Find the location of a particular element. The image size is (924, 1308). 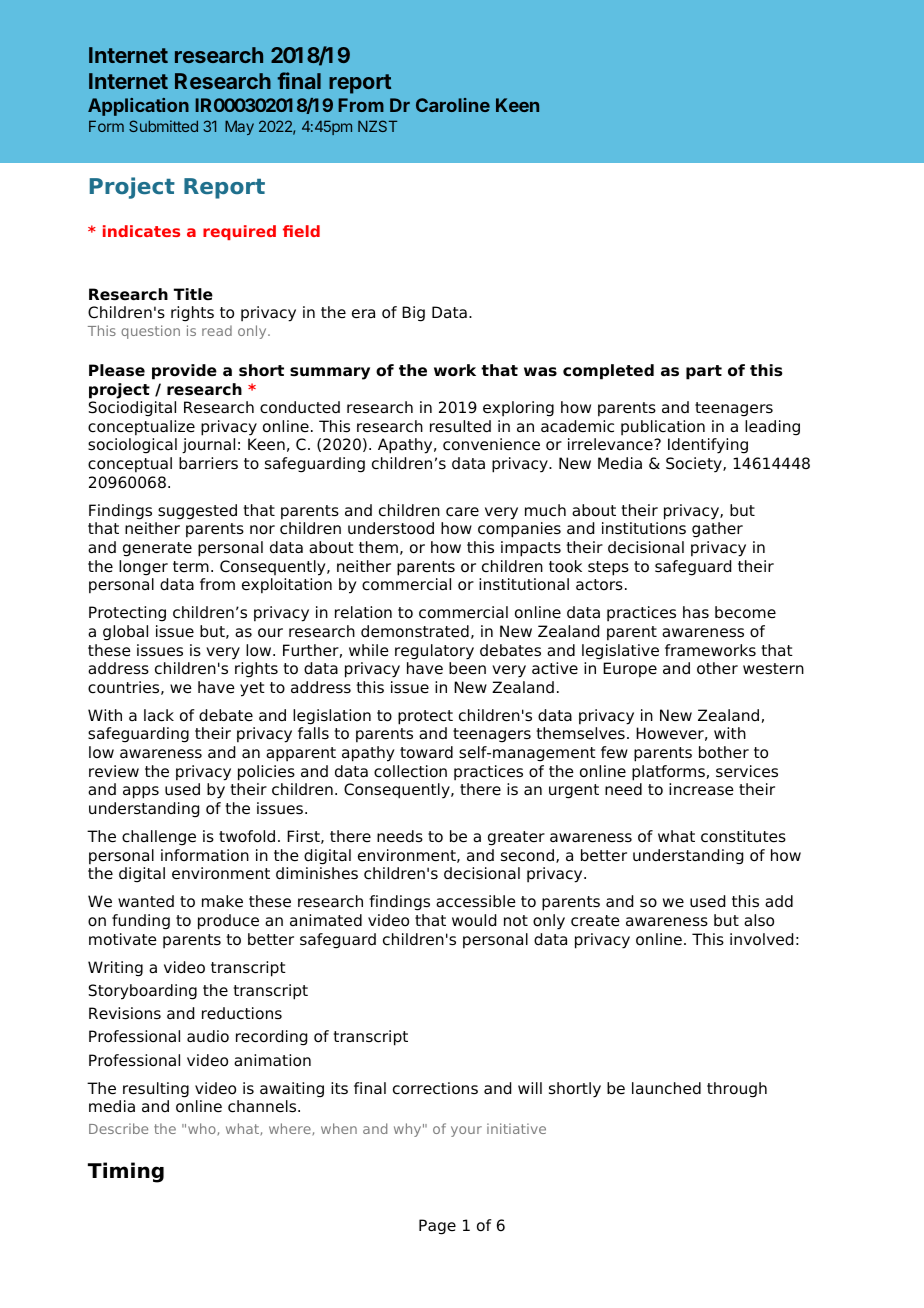

challenge is located at coordinates (159, 838).
